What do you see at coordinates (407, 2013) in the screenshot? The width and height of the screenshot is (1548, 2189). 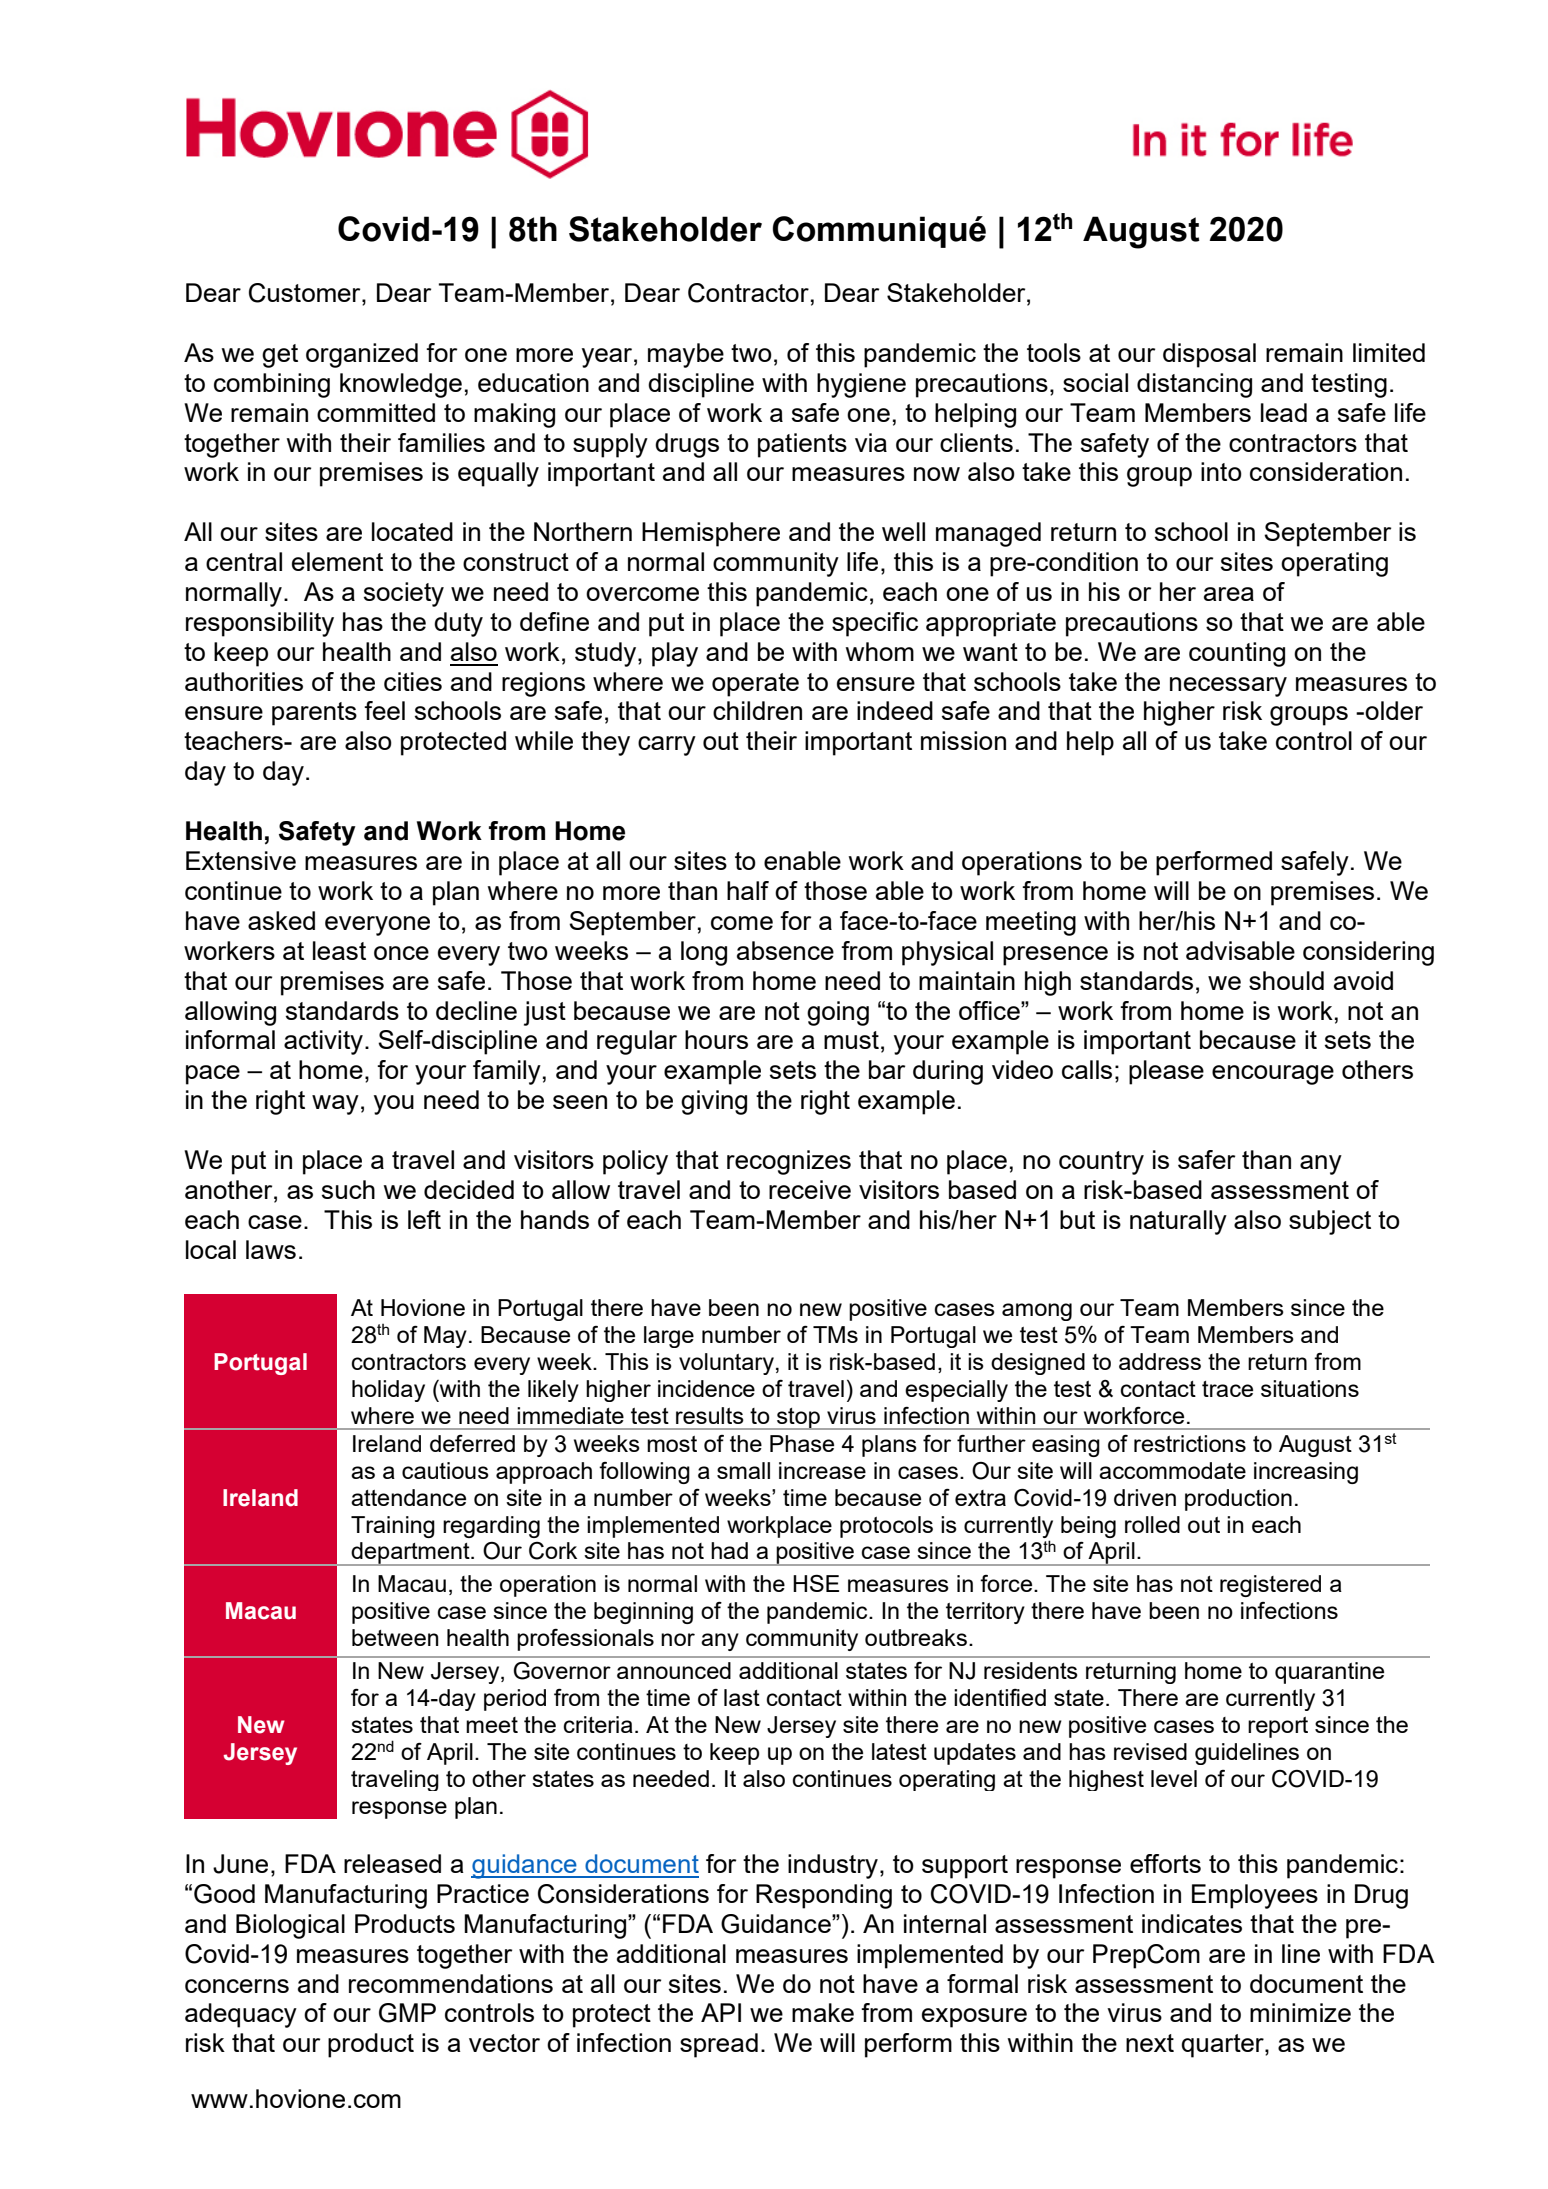 I see `GMP` at bounding box center [407, 2013].
